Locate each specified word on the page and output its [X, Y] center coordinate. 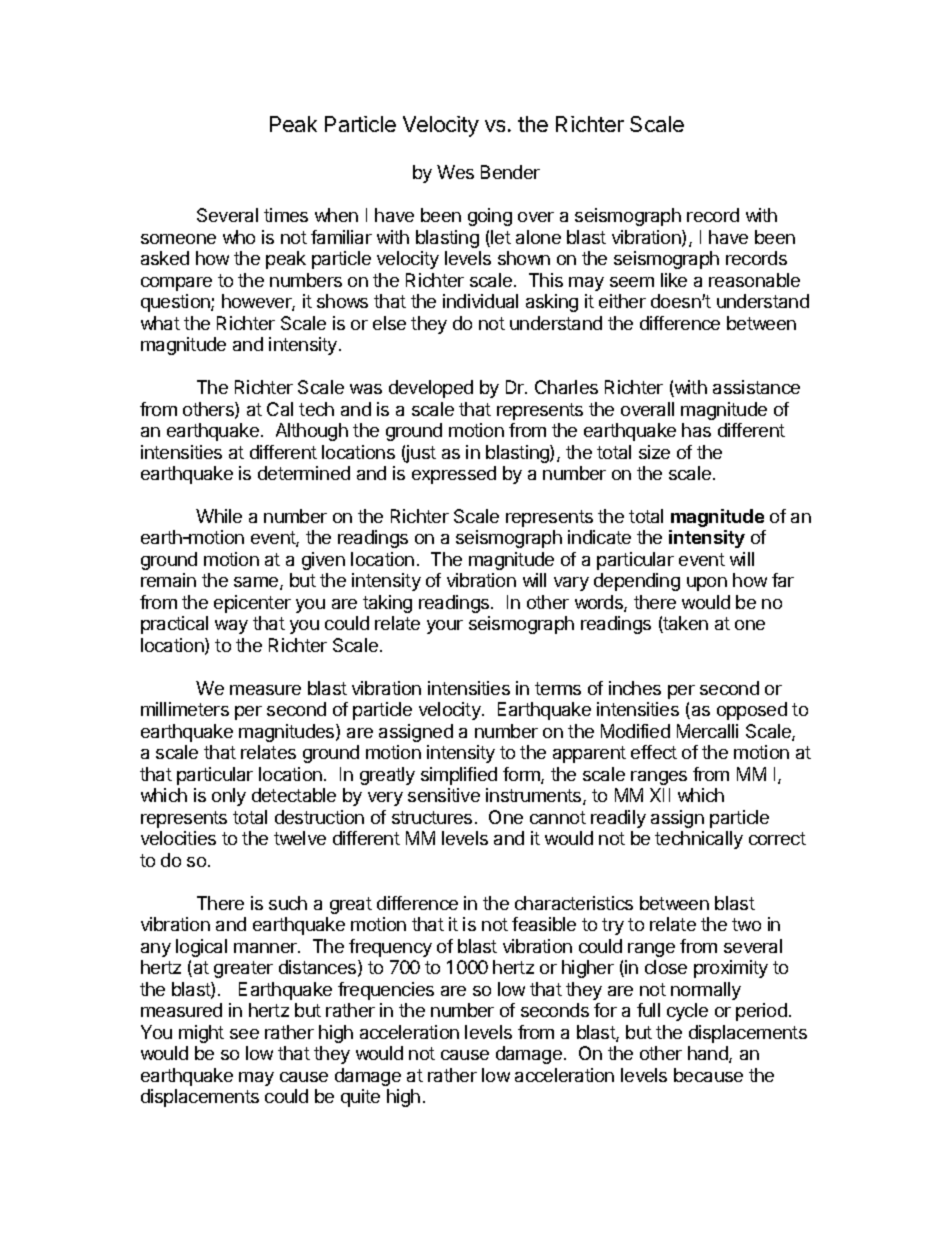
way [231, 627]
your [445, 627]
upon [707, 584]
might [201, 1034]
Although [312, 432]
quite [360, 1098]
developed [431, 389]
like [674, 280]
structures [432, 817]
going [490, 217]
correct [777, 838]
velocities [178, 838]
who [239, 237]
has [696, 430]
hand [709, 1054]
